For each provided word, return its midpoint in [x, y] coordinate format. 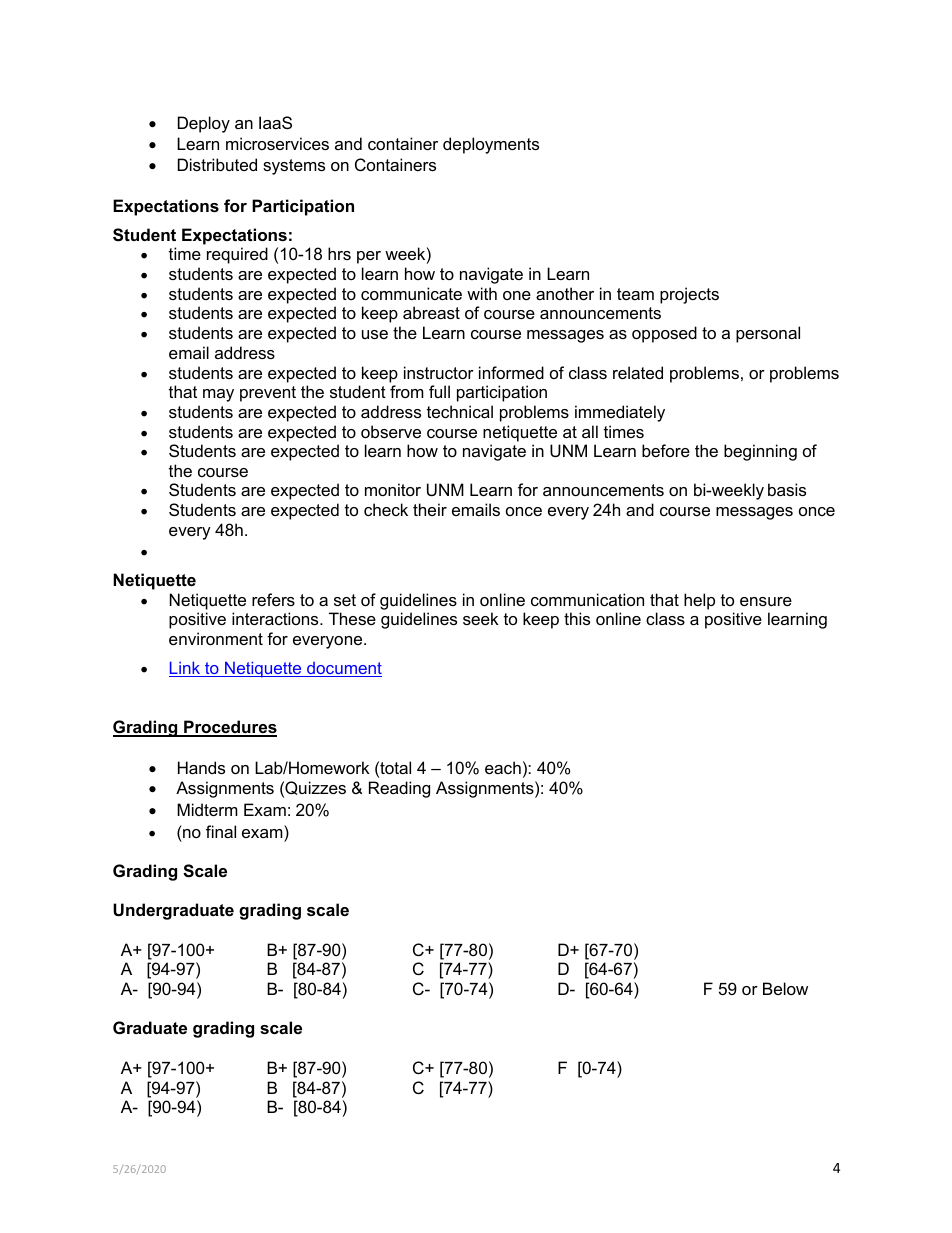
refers [273, 599]
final [221, 831]
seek [481, 618]
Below [785, 988]
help [699, 601]
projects [689, 295]
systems [294, 167]
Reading [399, 789]
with [482, 293]
